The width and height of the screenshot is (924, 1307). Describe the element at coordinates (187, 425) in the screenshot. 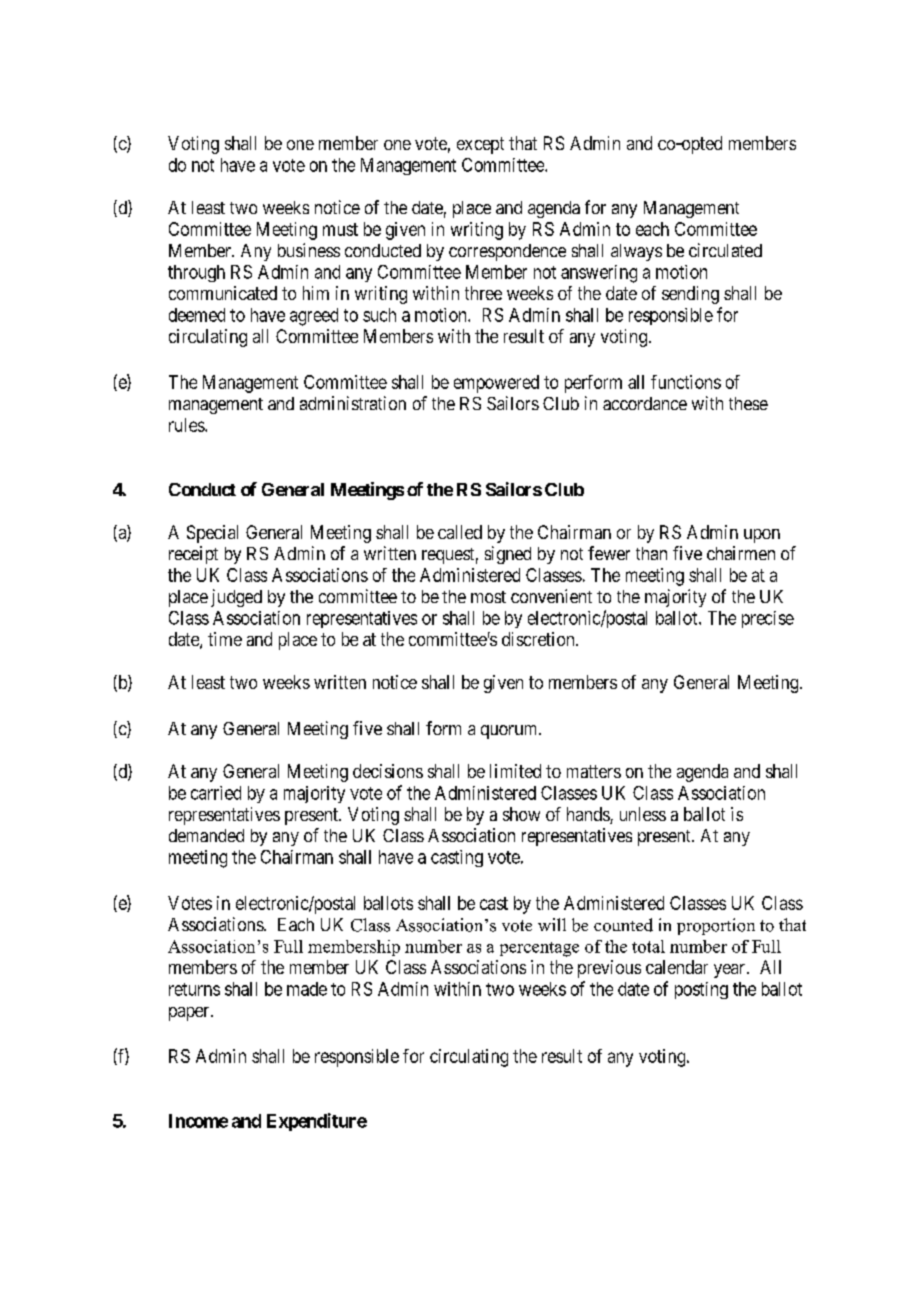

I see `rules` at that location.
